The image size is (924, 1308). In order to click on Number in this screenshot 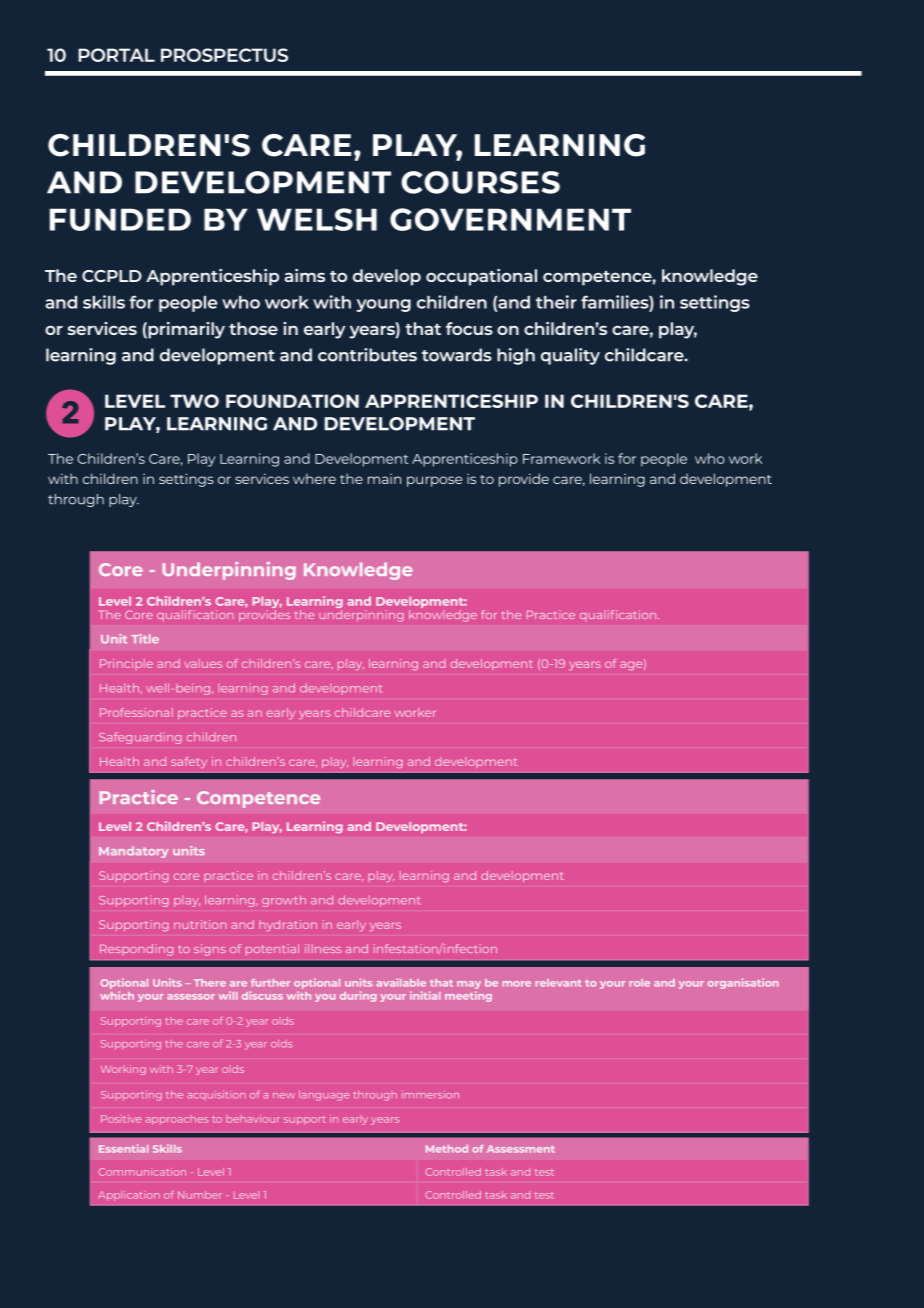, I will do `click(200, 1195)`.
